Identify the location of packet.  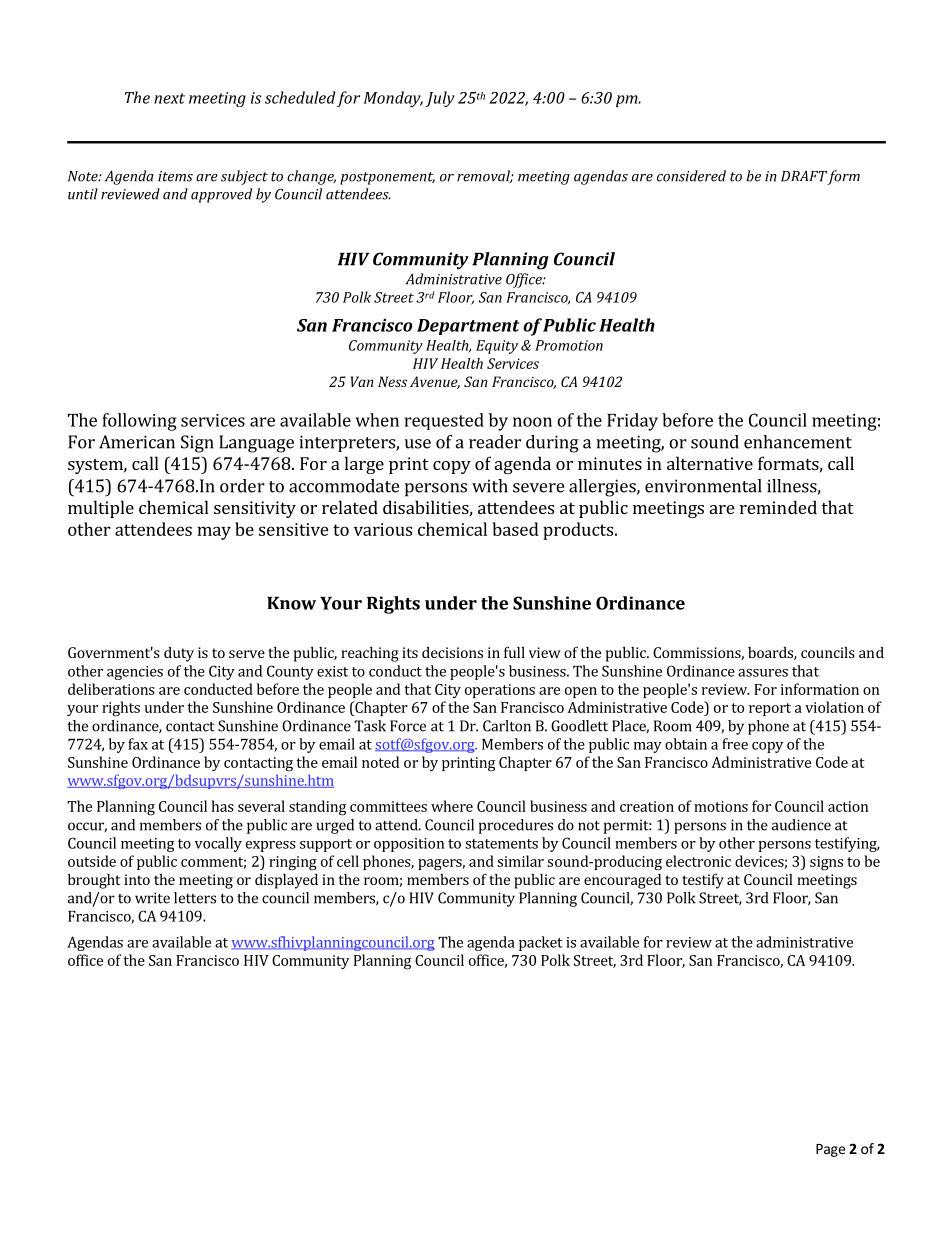
(541, 943).
